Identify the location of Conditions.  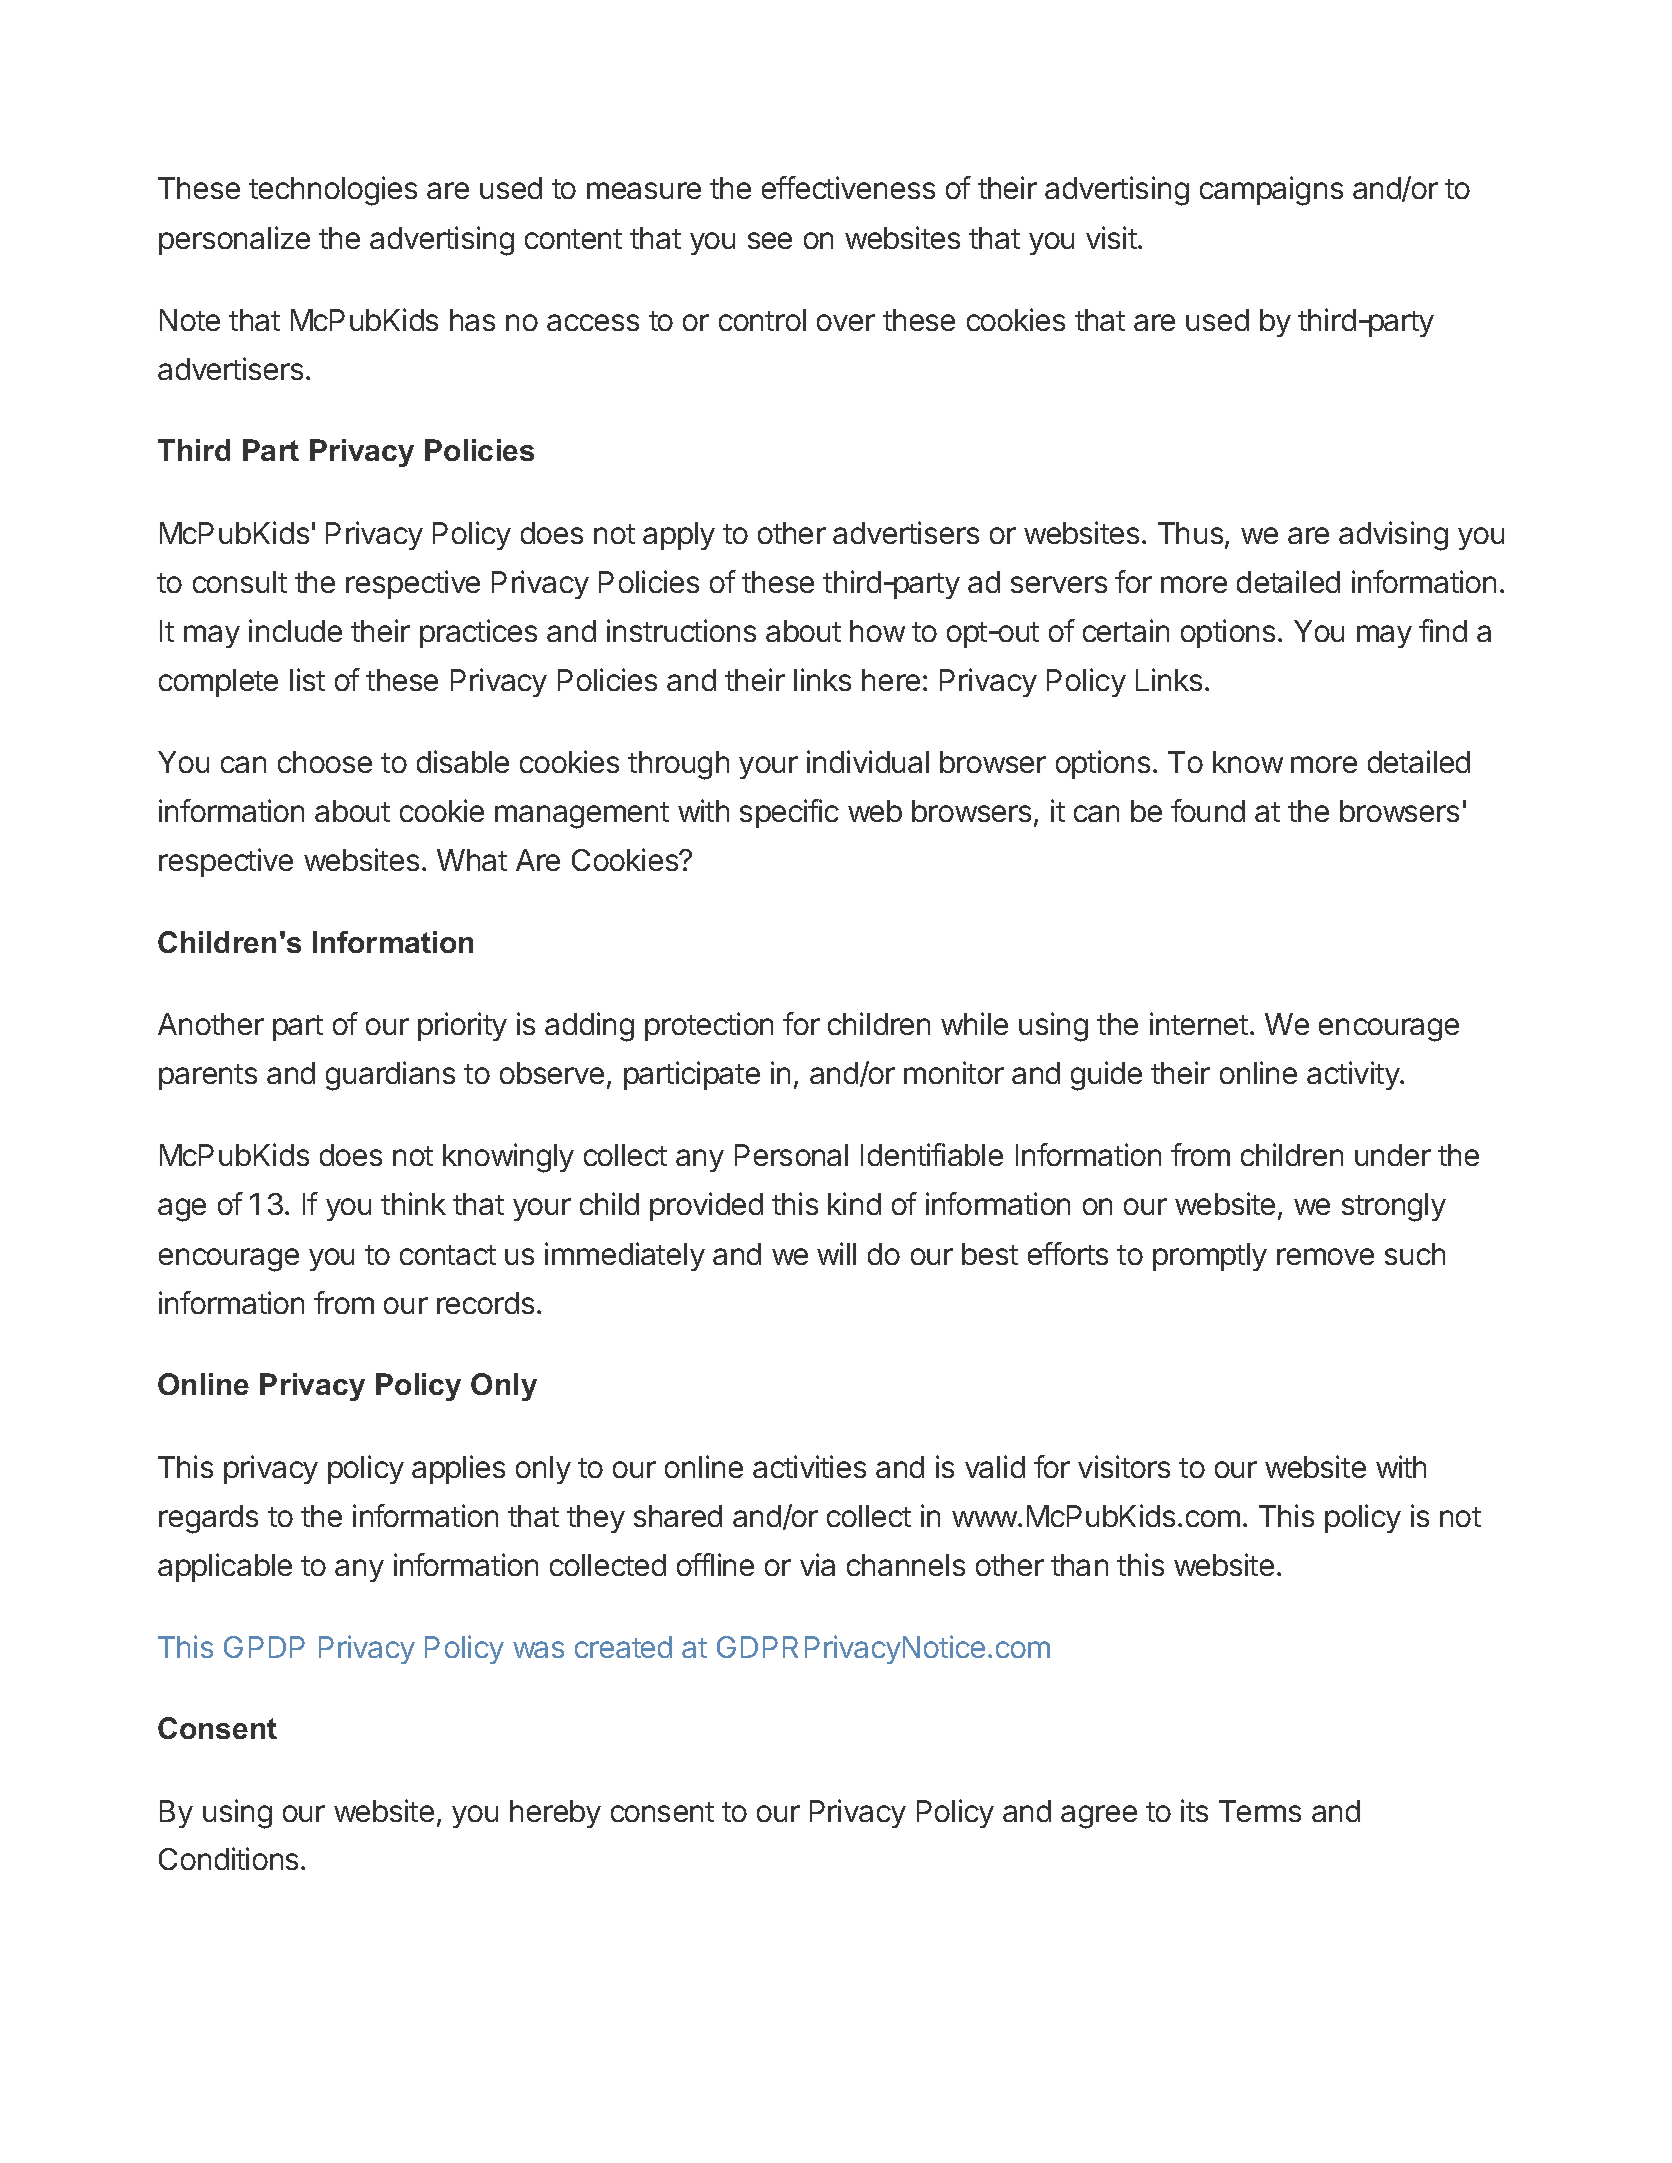
(228, 1858).
